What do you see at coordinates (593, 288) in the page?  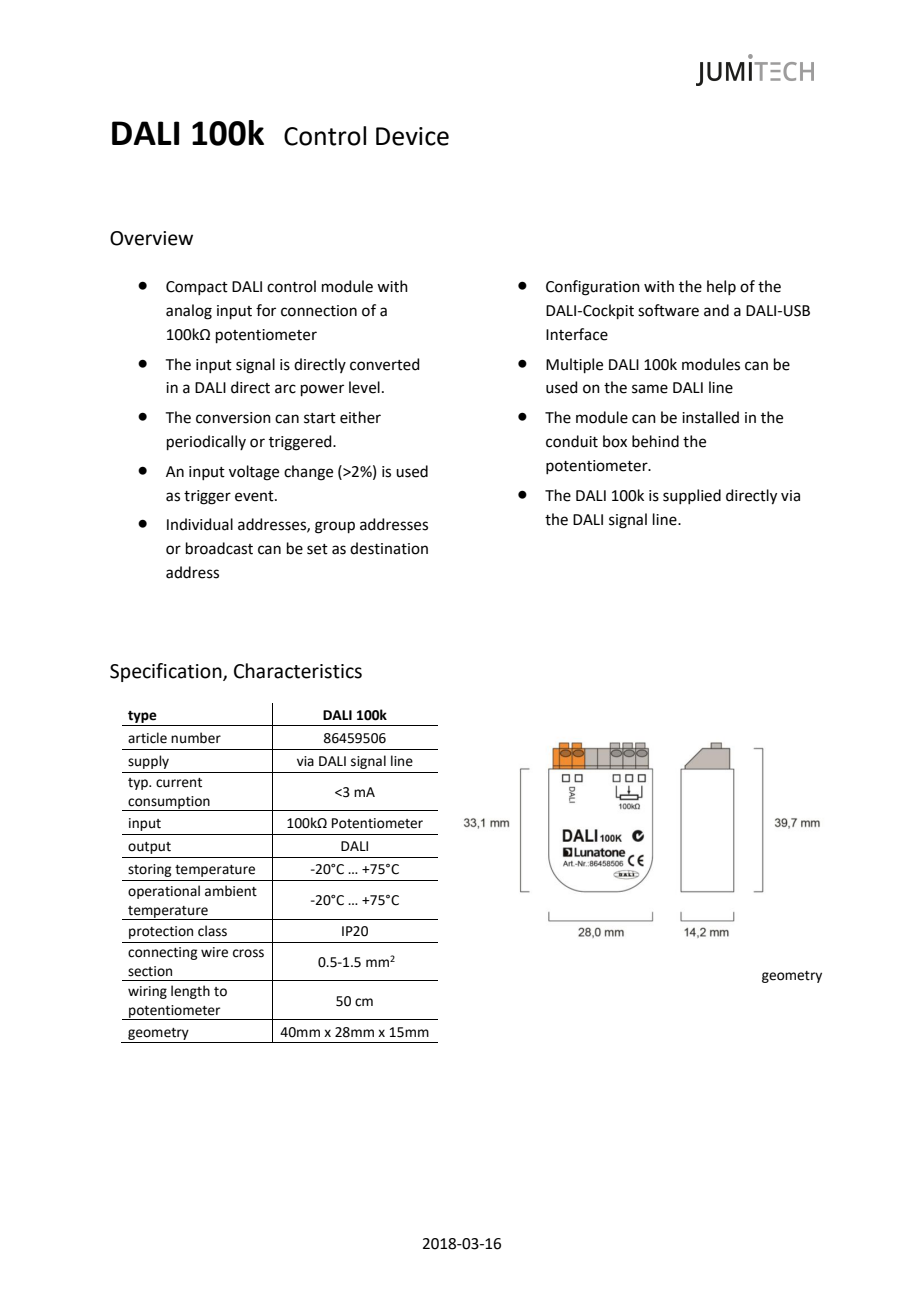 I see `Configuration` at bounding box center [593, 288].
